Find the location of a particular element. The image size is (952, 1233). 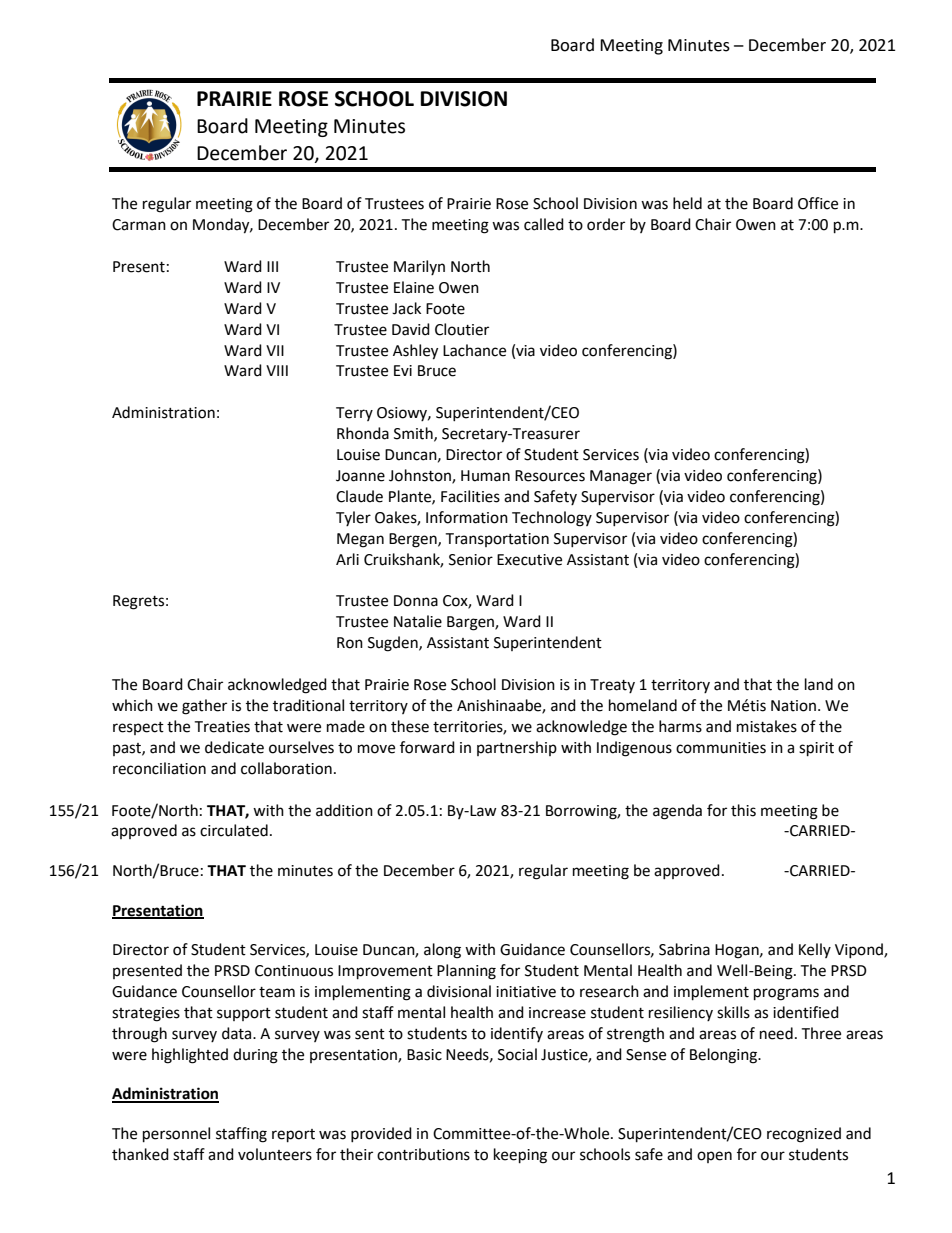

VIII is located at coordinates (277, 370).
